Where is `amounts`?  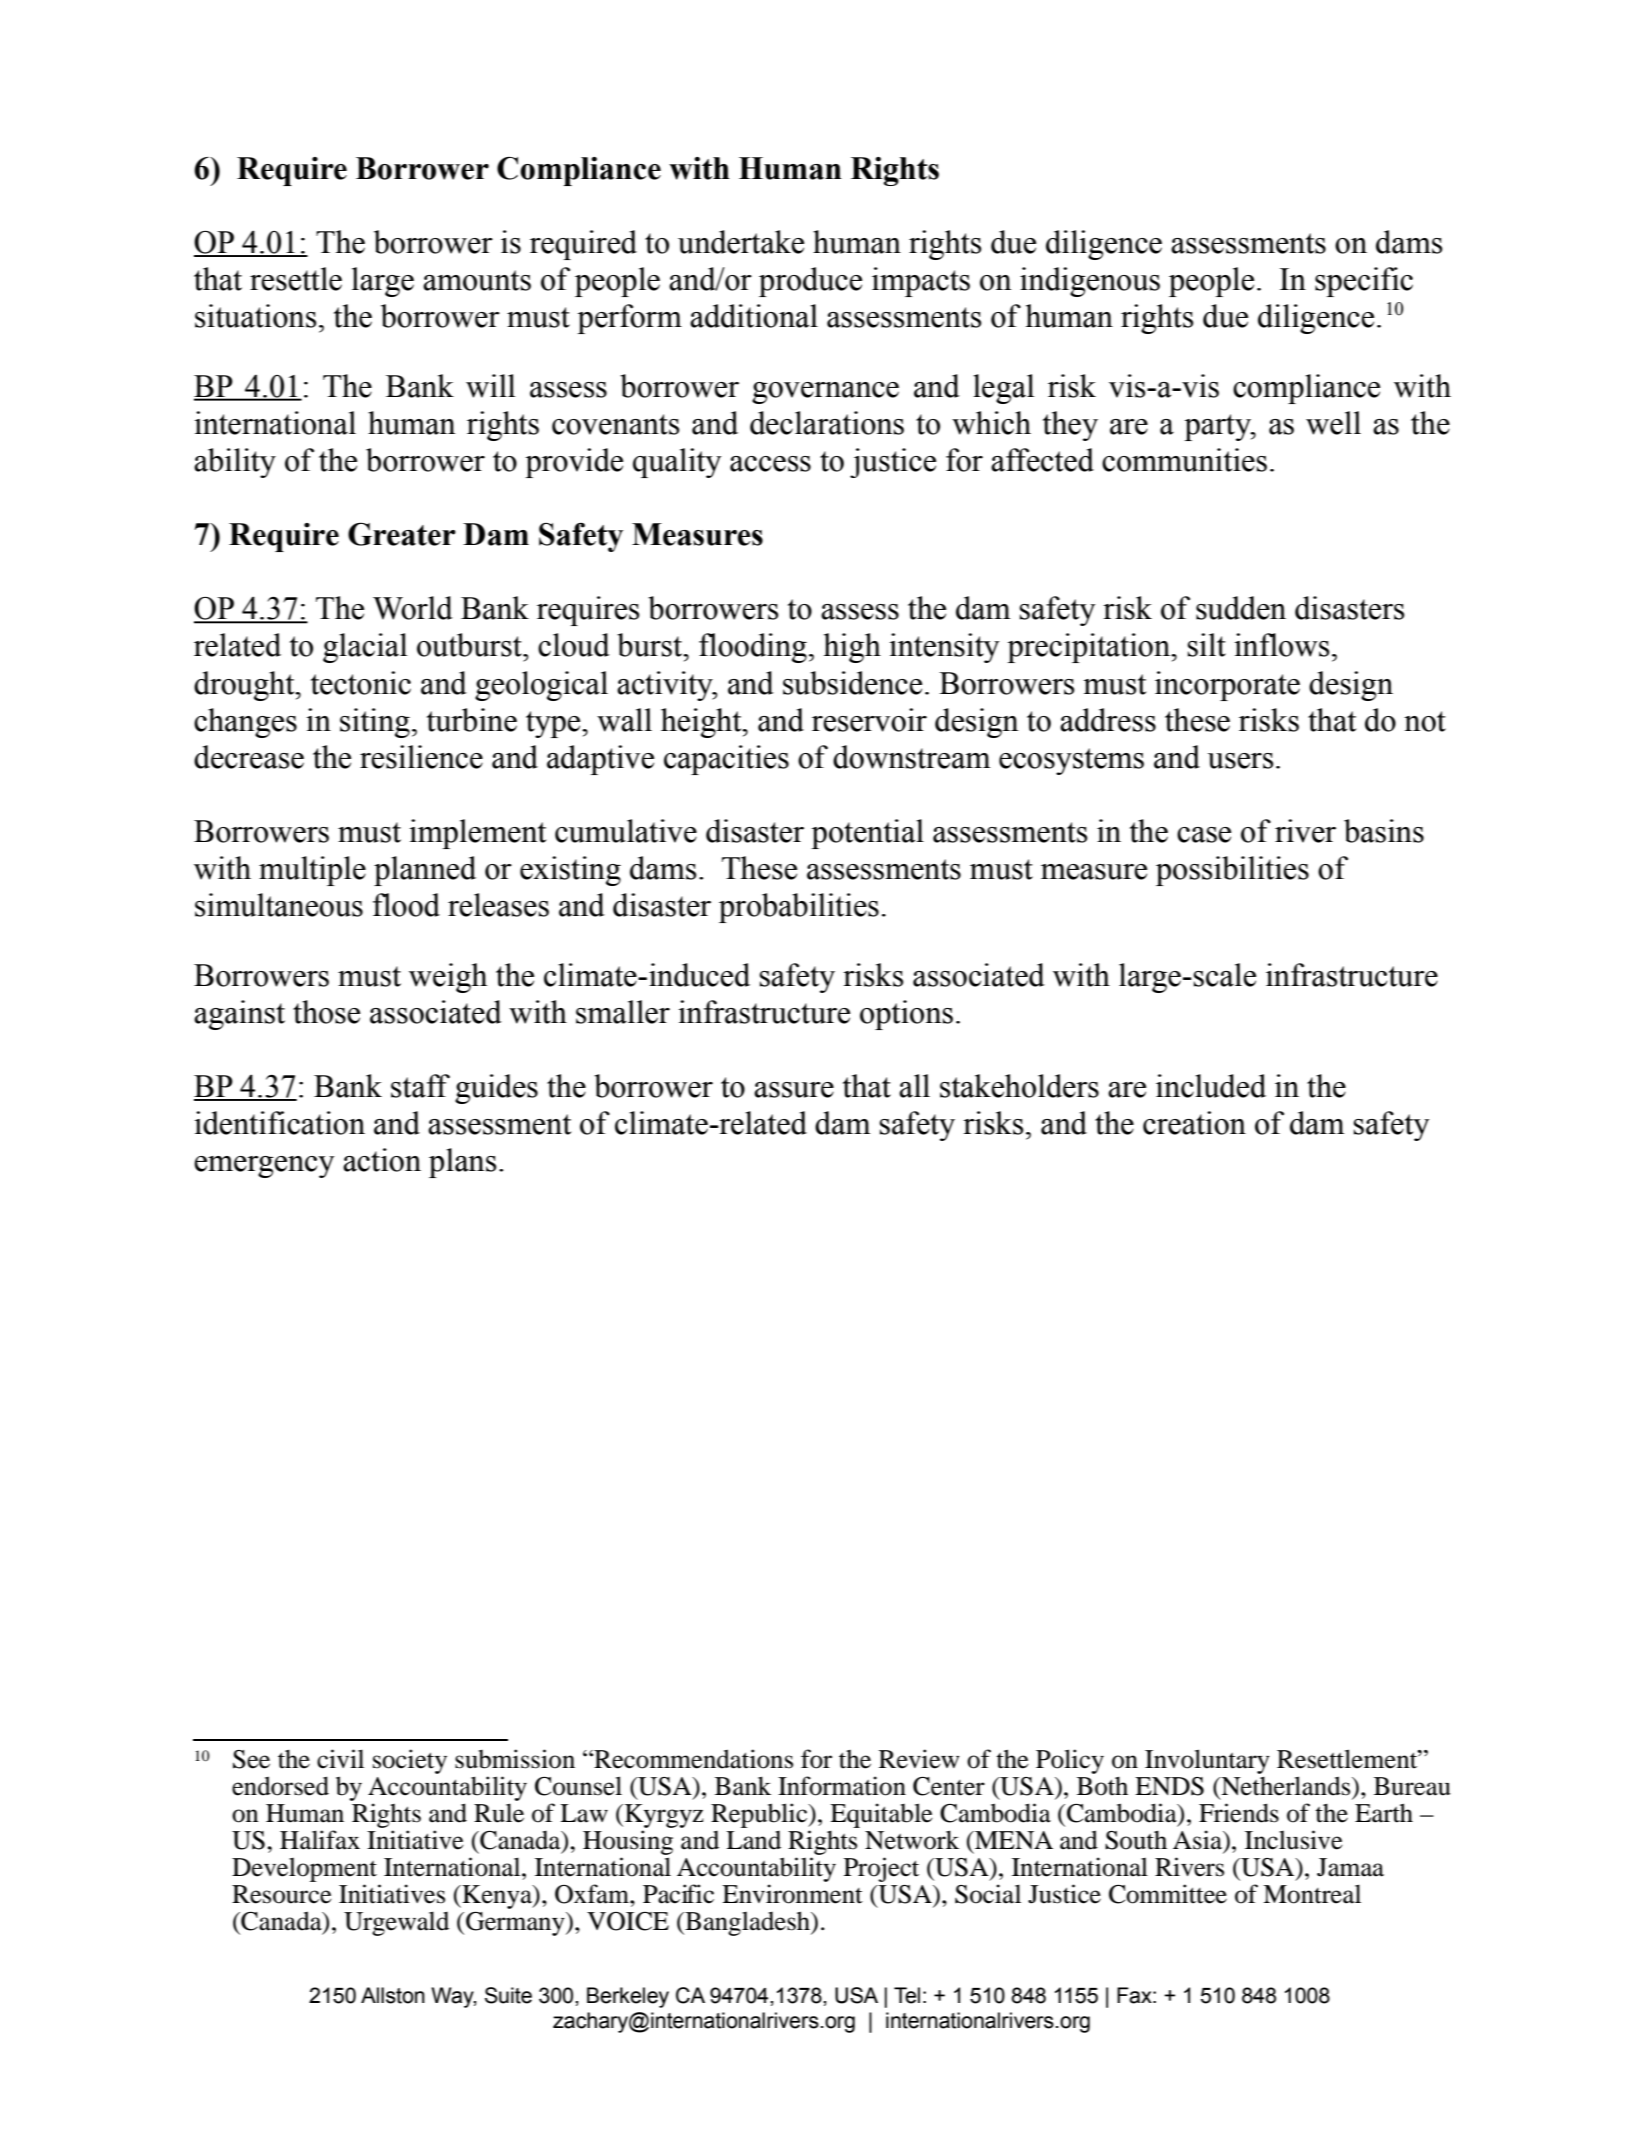
amounts is located at coordinates (477, 280).
